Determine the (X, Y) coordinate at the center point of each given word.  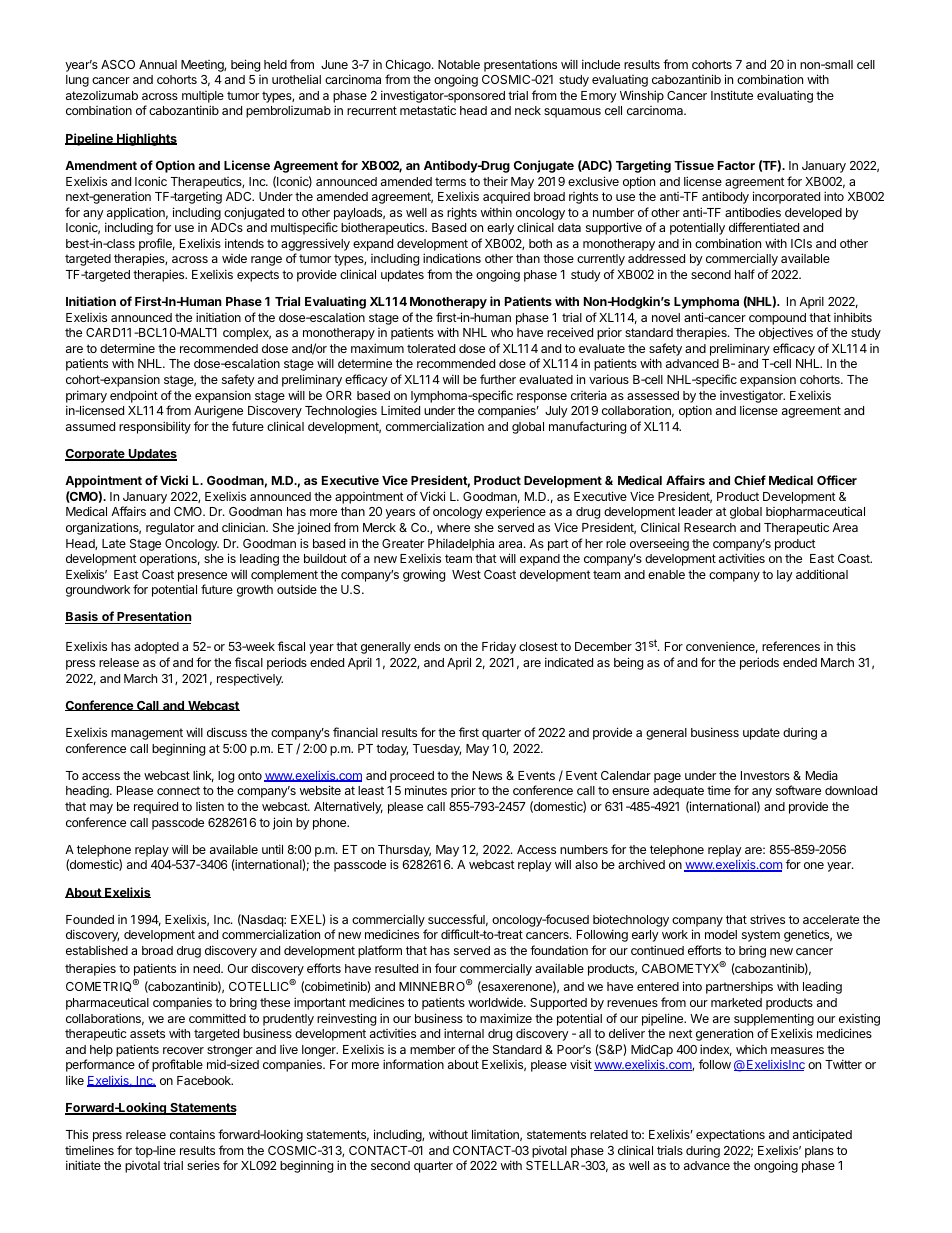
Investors (765, 775)
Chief (750, 480)
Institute (732, 95)
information (413, 1064)
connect (178, 790)
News (487, 775)
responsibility (155, 427)
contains (192, 1134)
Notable (459, 64)
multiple (203, 97)
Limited (400, 410)
